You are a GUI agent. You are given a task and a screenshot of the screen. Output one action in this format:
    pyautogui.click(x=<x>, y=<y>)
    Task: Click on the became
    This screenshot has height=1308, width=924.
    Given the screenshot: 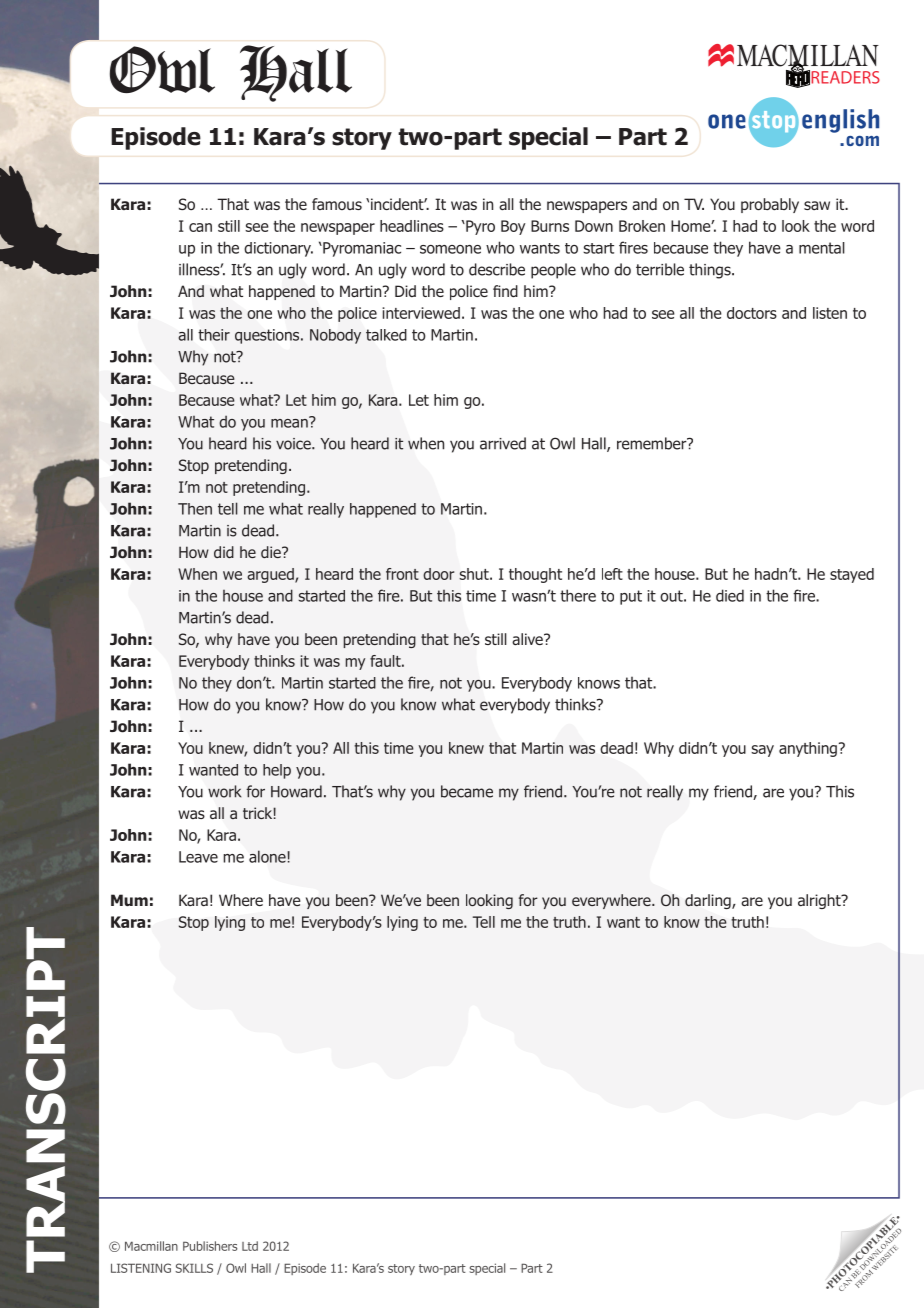 What is the action you would take?
    pyautogui.click(x=467, y=791)
